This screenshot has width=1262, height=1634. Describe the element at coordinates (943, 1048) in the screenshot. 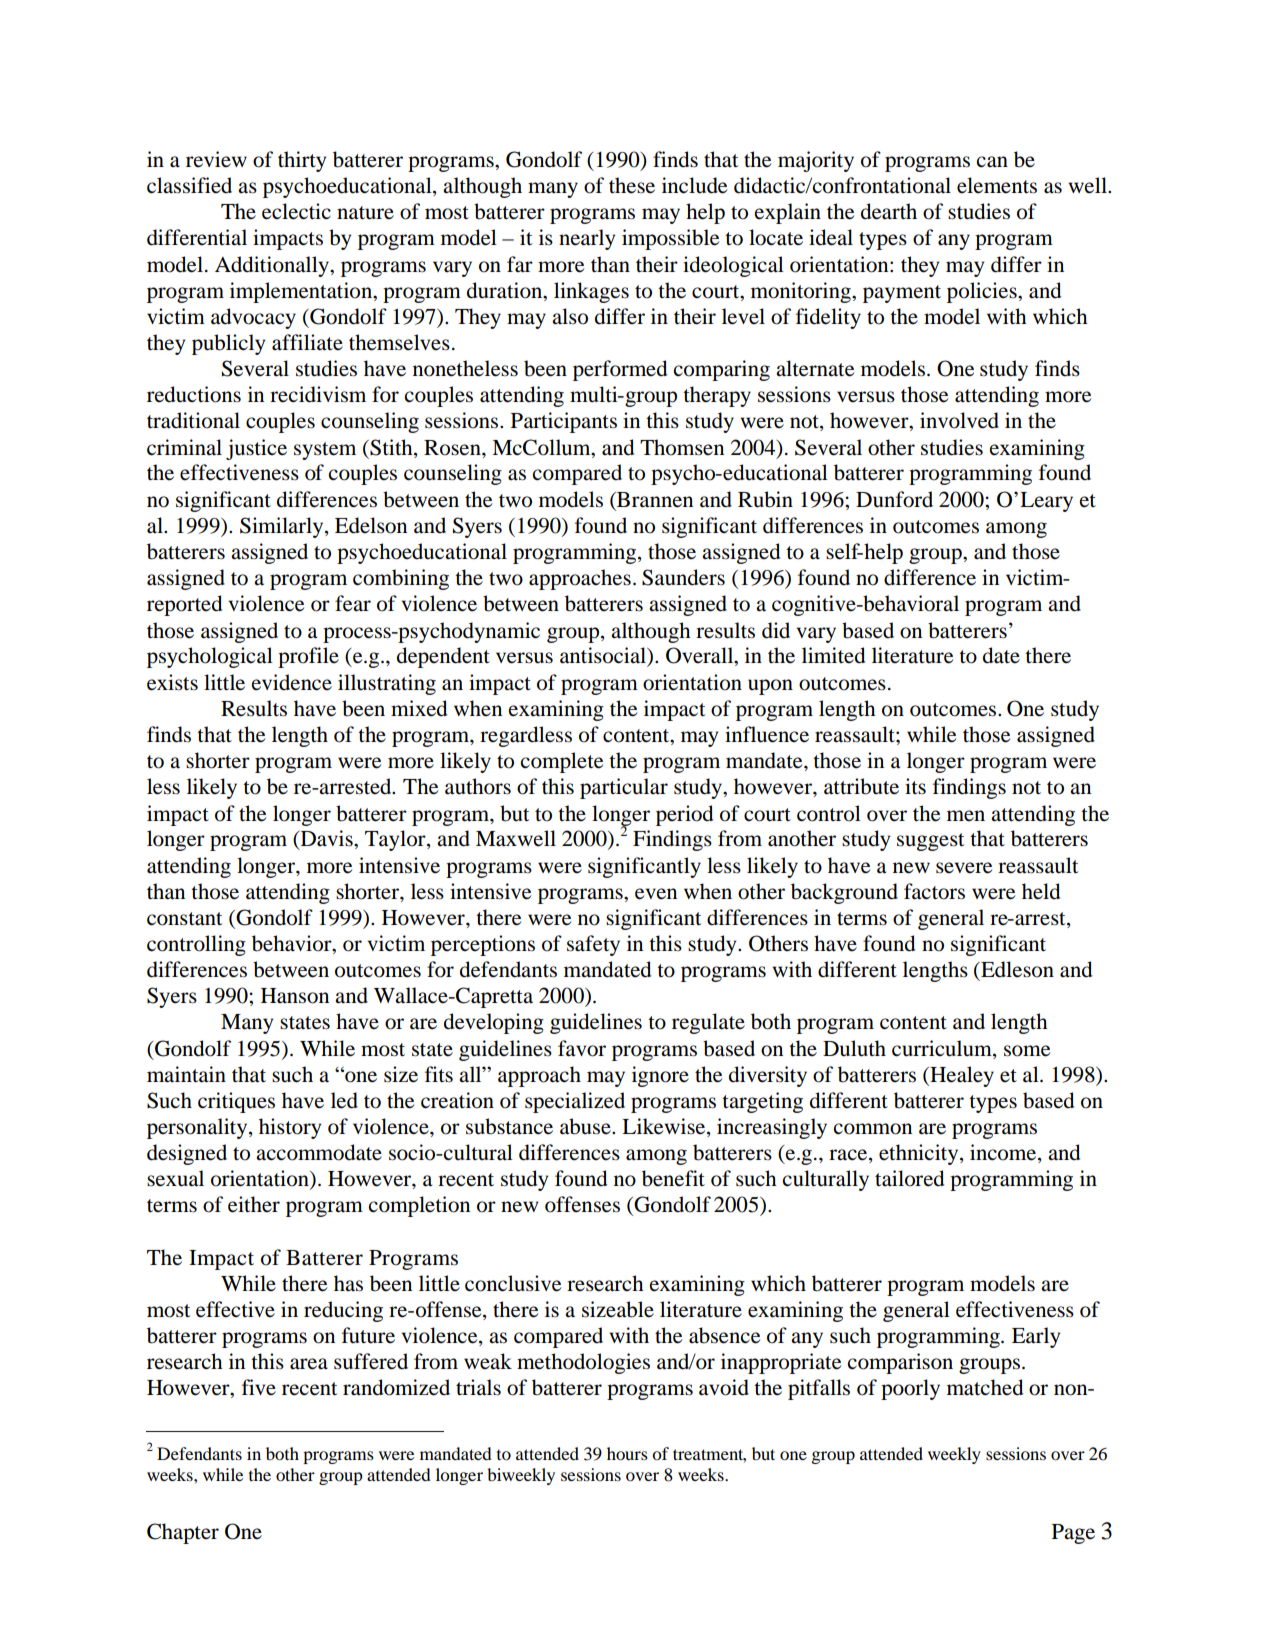

I see `curriculum` at that location.
